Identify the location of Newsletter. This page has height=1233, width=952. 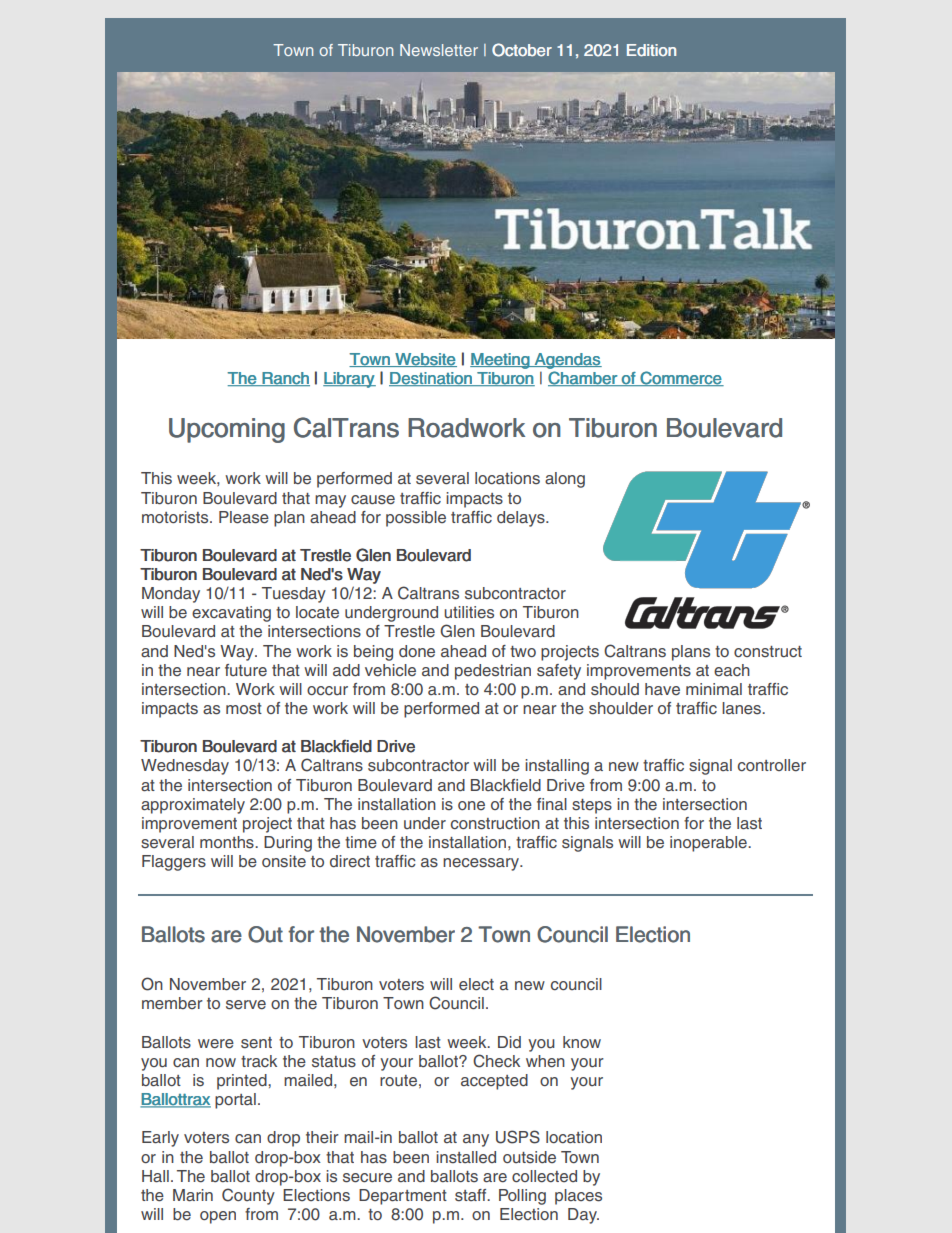
(439, 50).
